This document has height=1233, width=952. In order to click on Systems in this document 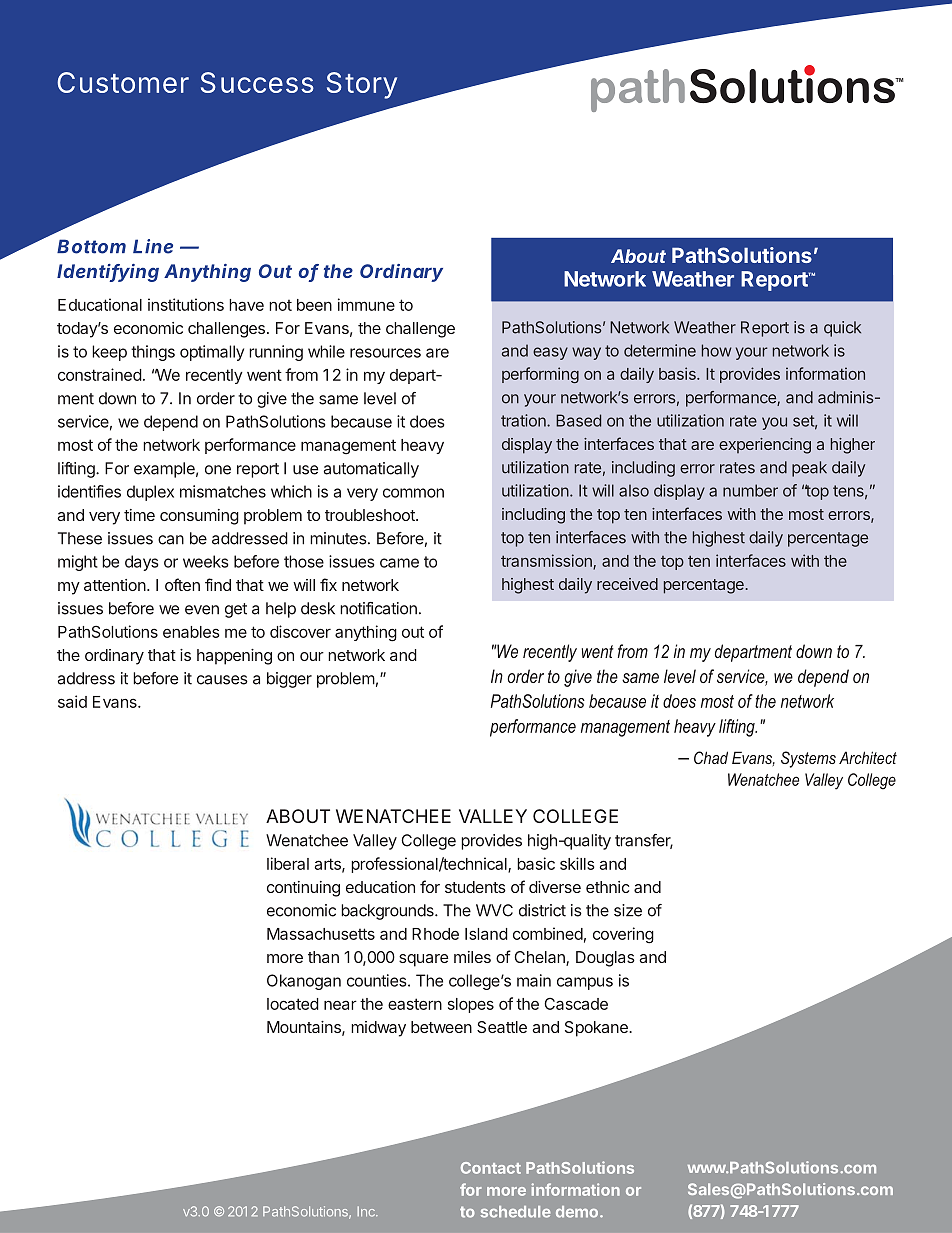, I will do `click(808, 759)`.
